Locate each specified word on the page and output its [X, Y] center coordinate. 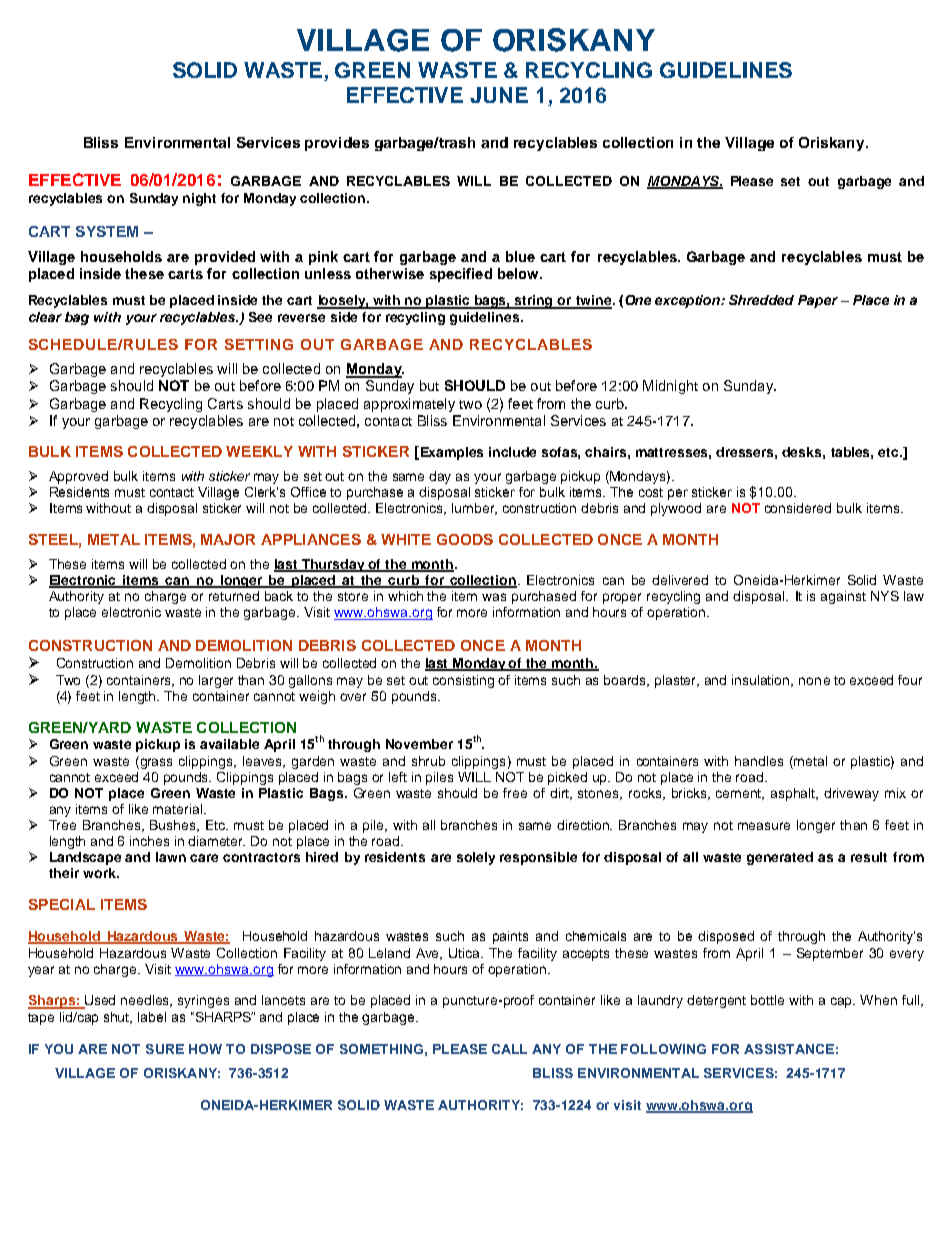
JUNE [499, 95]
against [843, 597]
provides [337, 144]
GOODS [465, 539]
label [152, 1017]
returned [234, 596]
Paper [818, 301]
